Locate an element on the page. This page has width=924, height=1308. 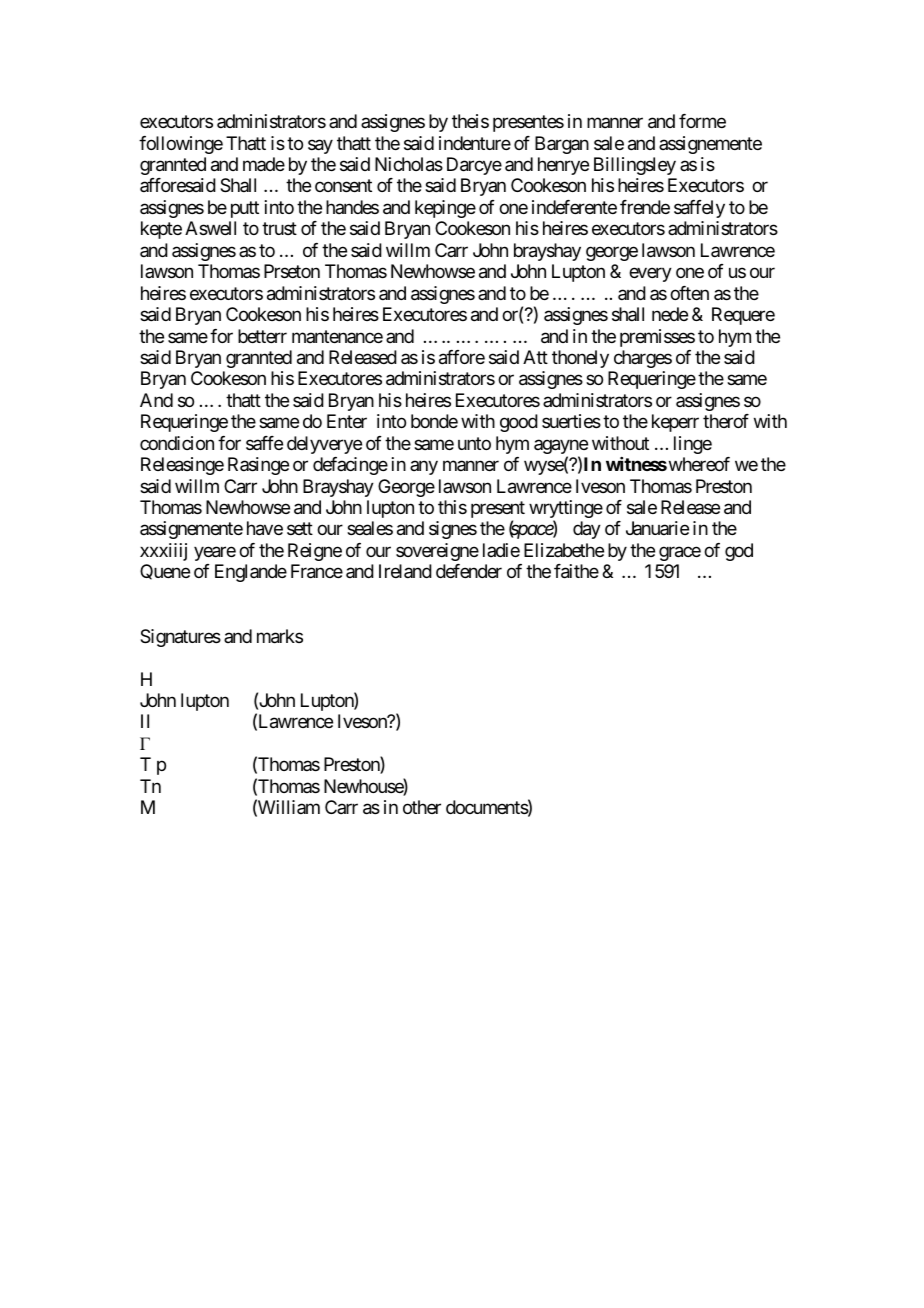
every is located at coordinates (650, 275).
